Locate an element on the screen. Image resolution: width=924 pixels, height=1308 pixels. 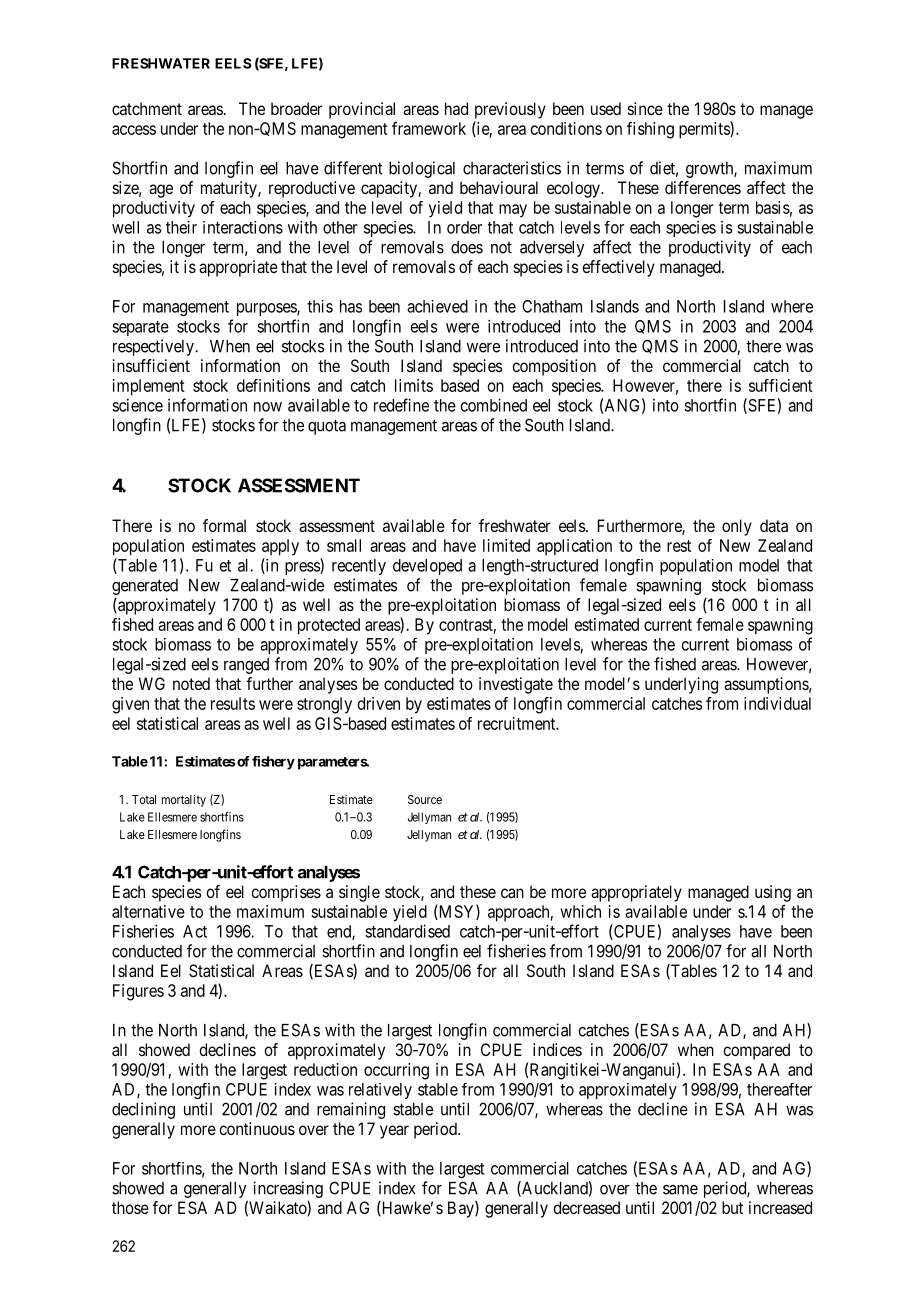
investigate is located at coordinates (516, 685).
